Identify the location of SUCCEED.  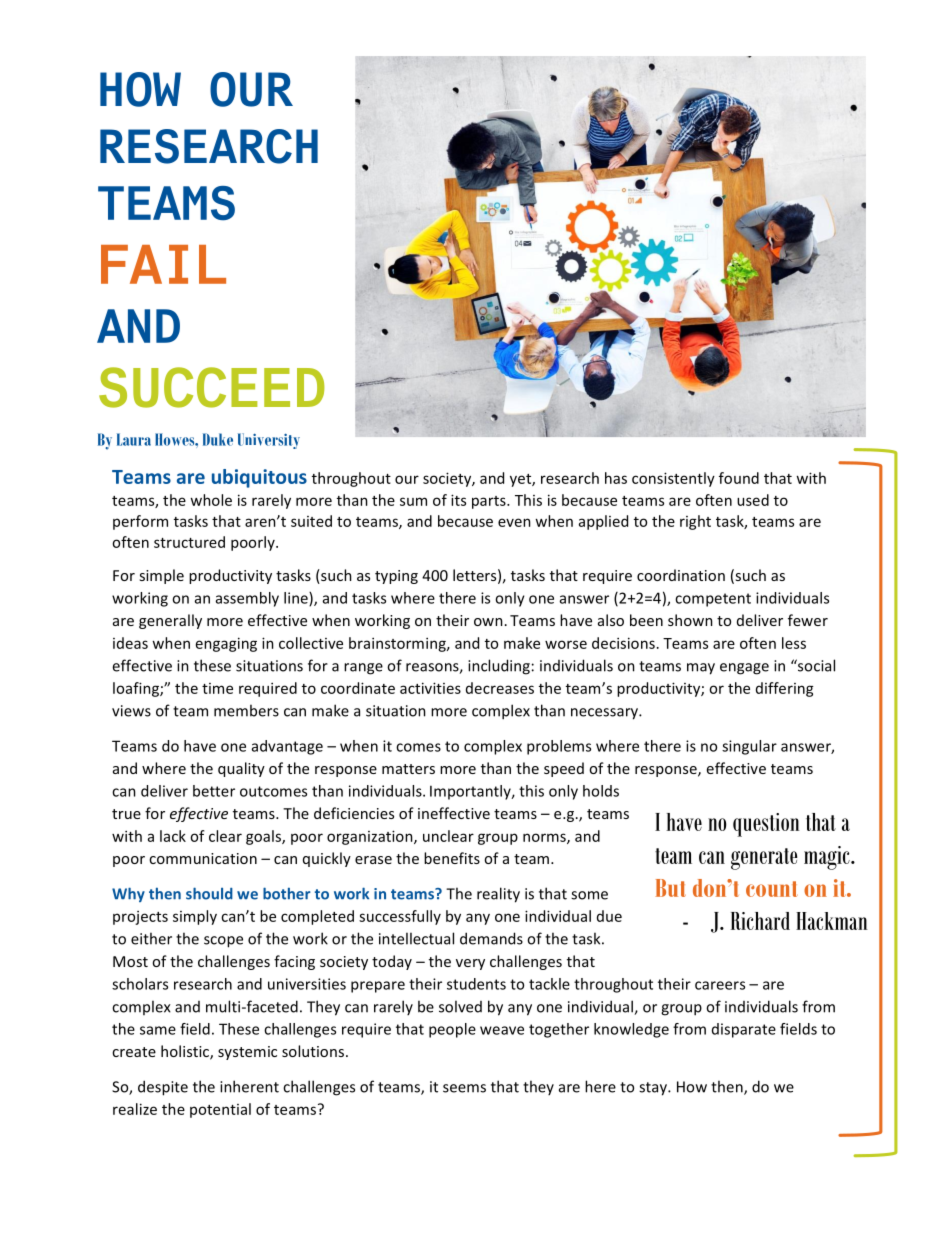
(212, 387).
